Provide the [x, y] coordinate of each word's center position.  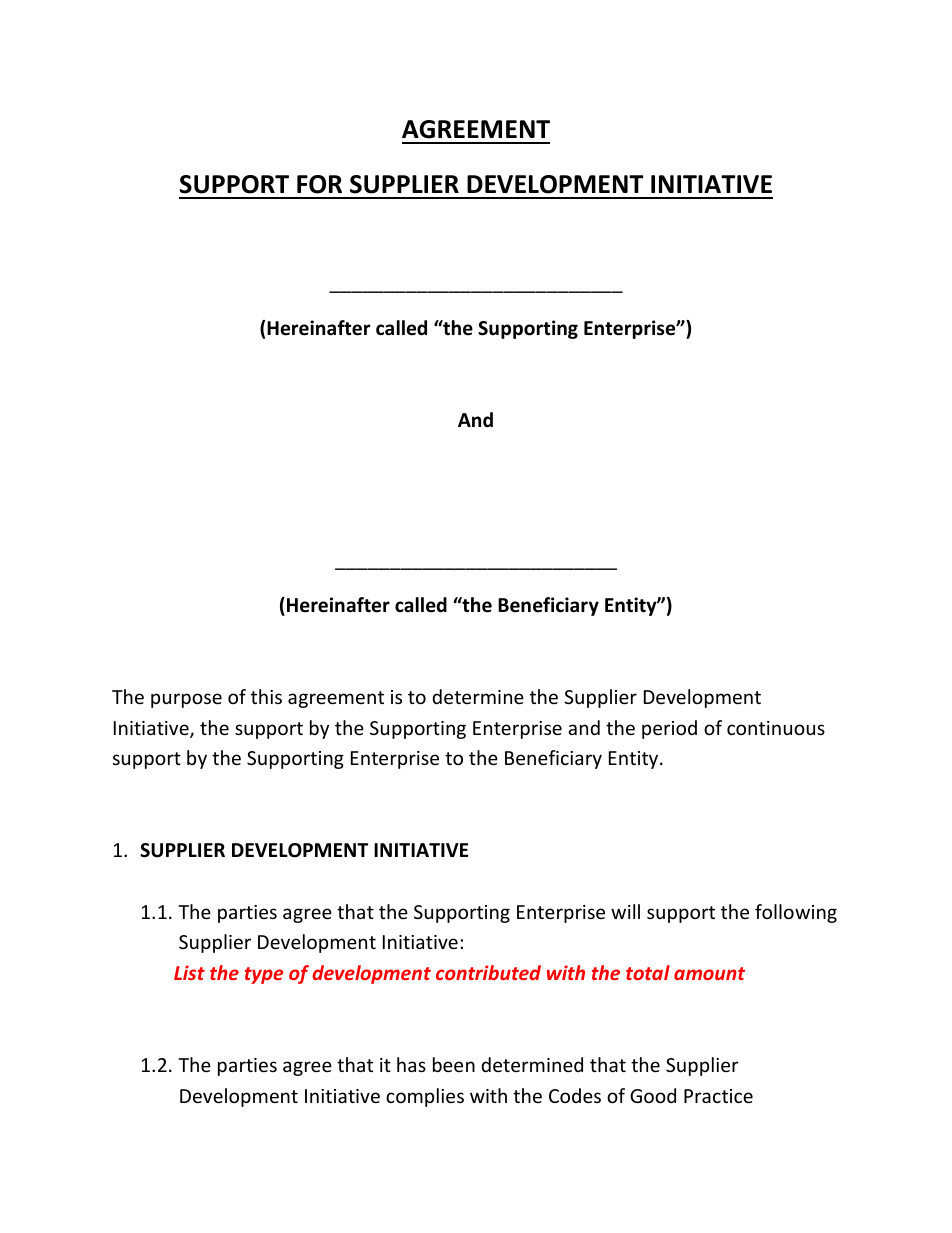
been [454, 1064]
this [266, 696]
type [264, 975]
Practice [718, 1096]
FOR [319, 184]
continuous [776, 728]
